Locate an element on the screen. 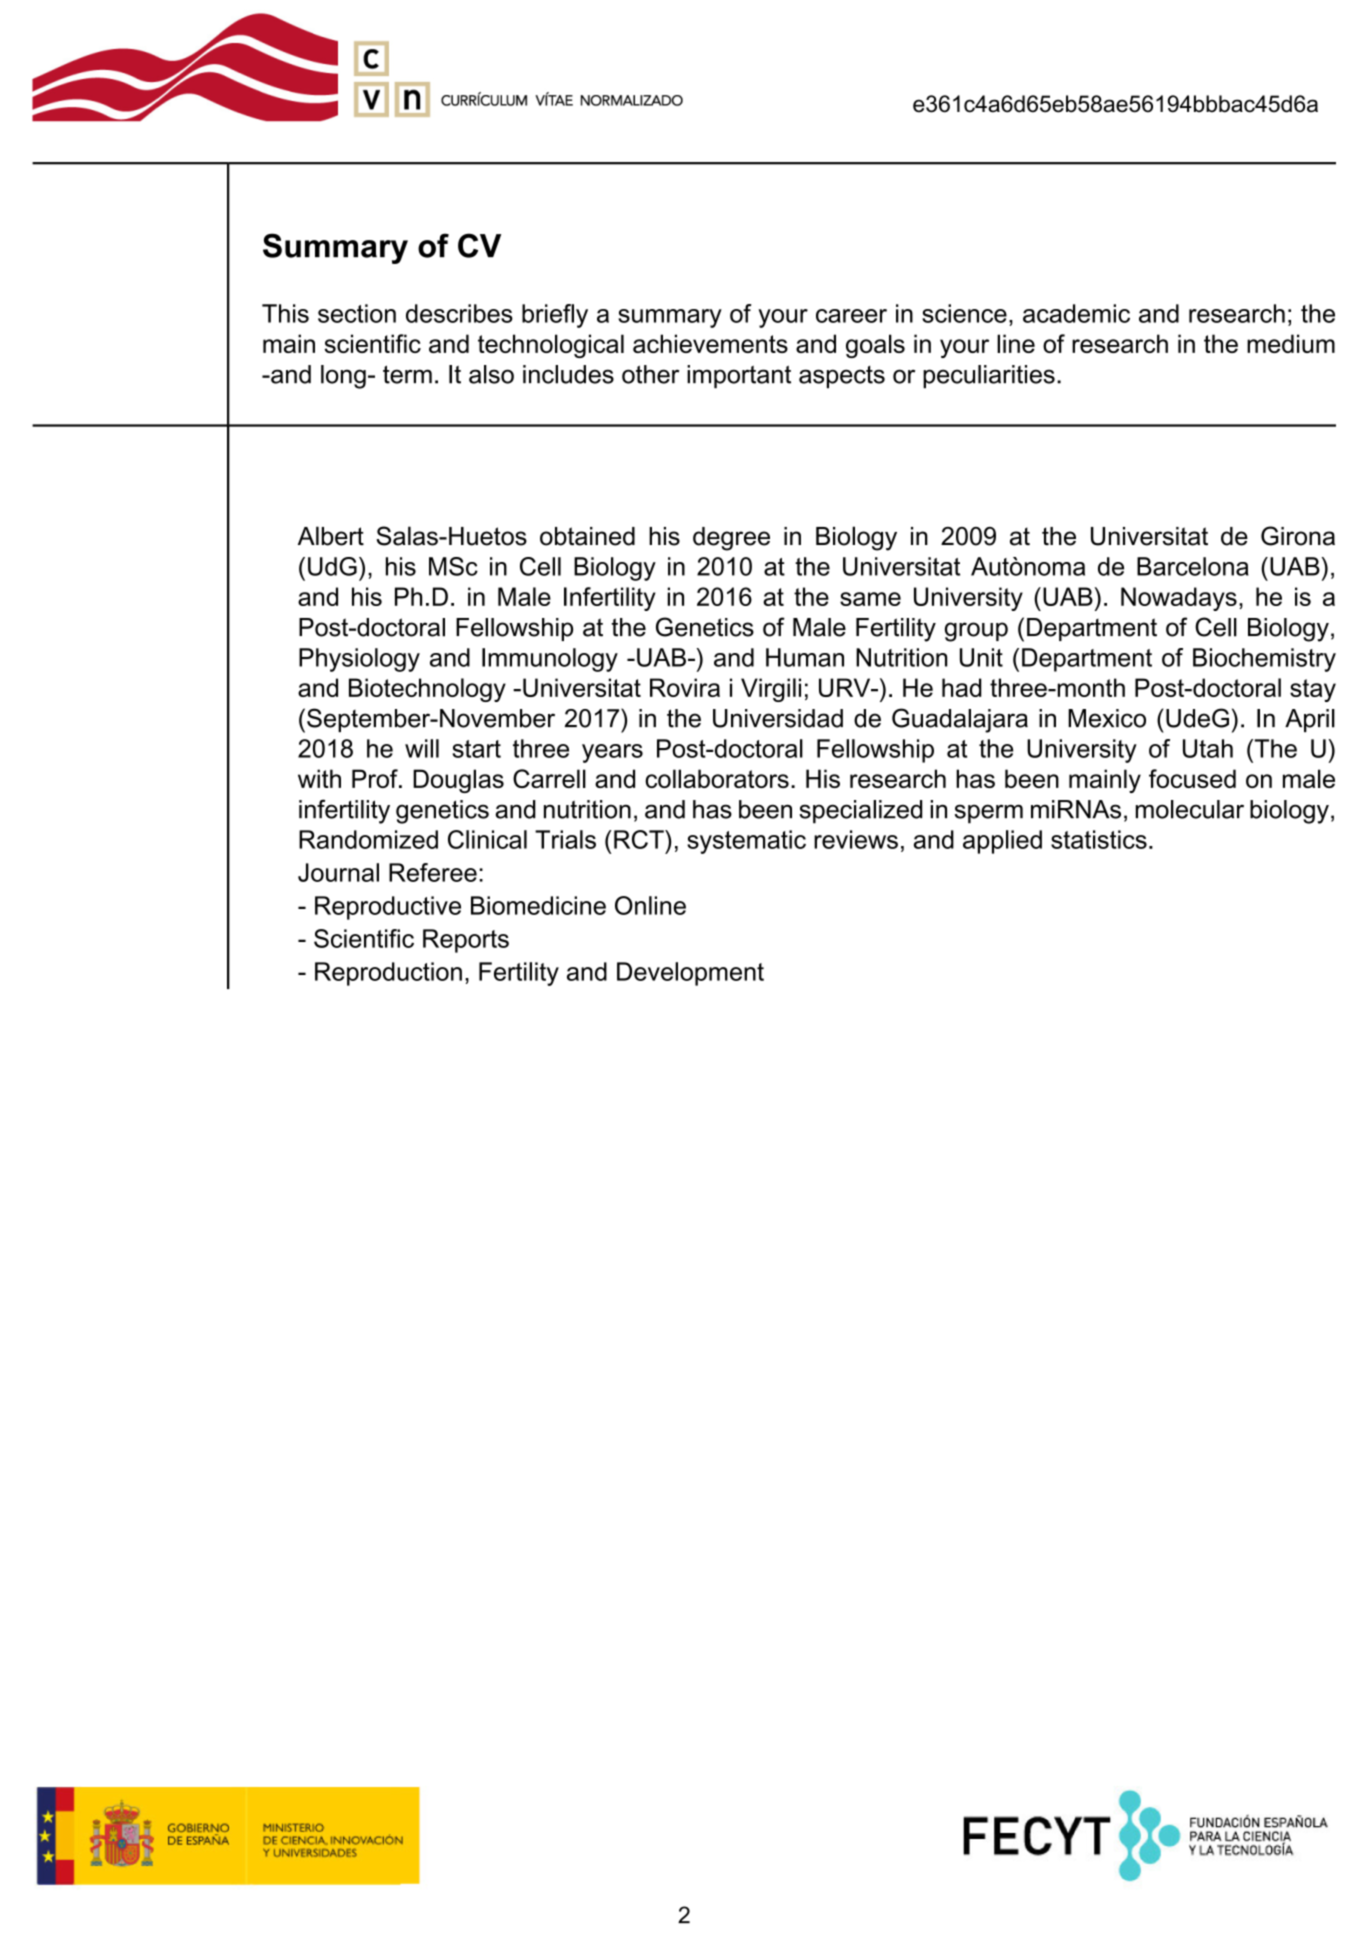 The height and width of the screenshot is (1936, 1368). medium is located at coordinates (1291, 343).
